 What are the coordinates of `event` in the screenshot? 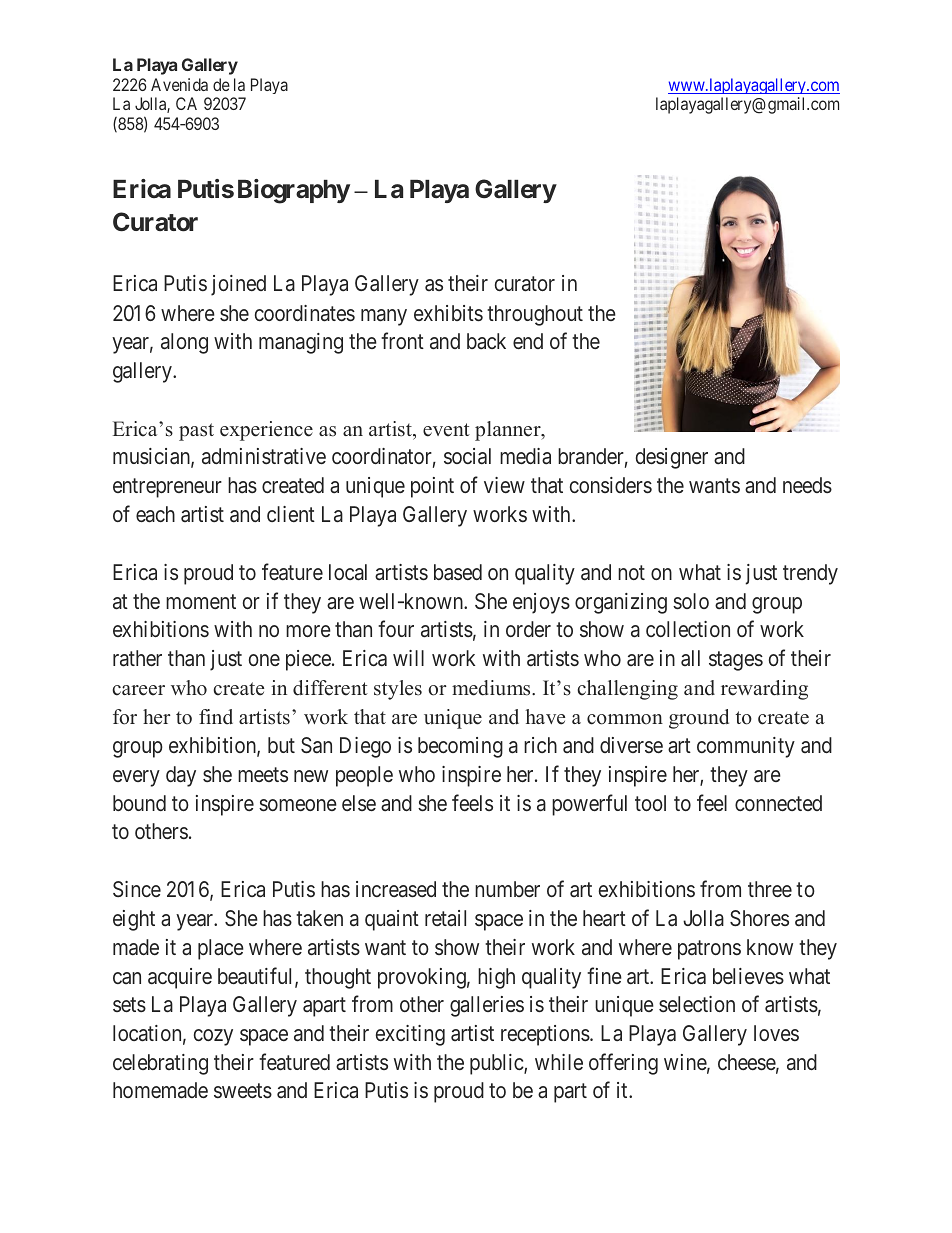 It's located at (446, 430).
